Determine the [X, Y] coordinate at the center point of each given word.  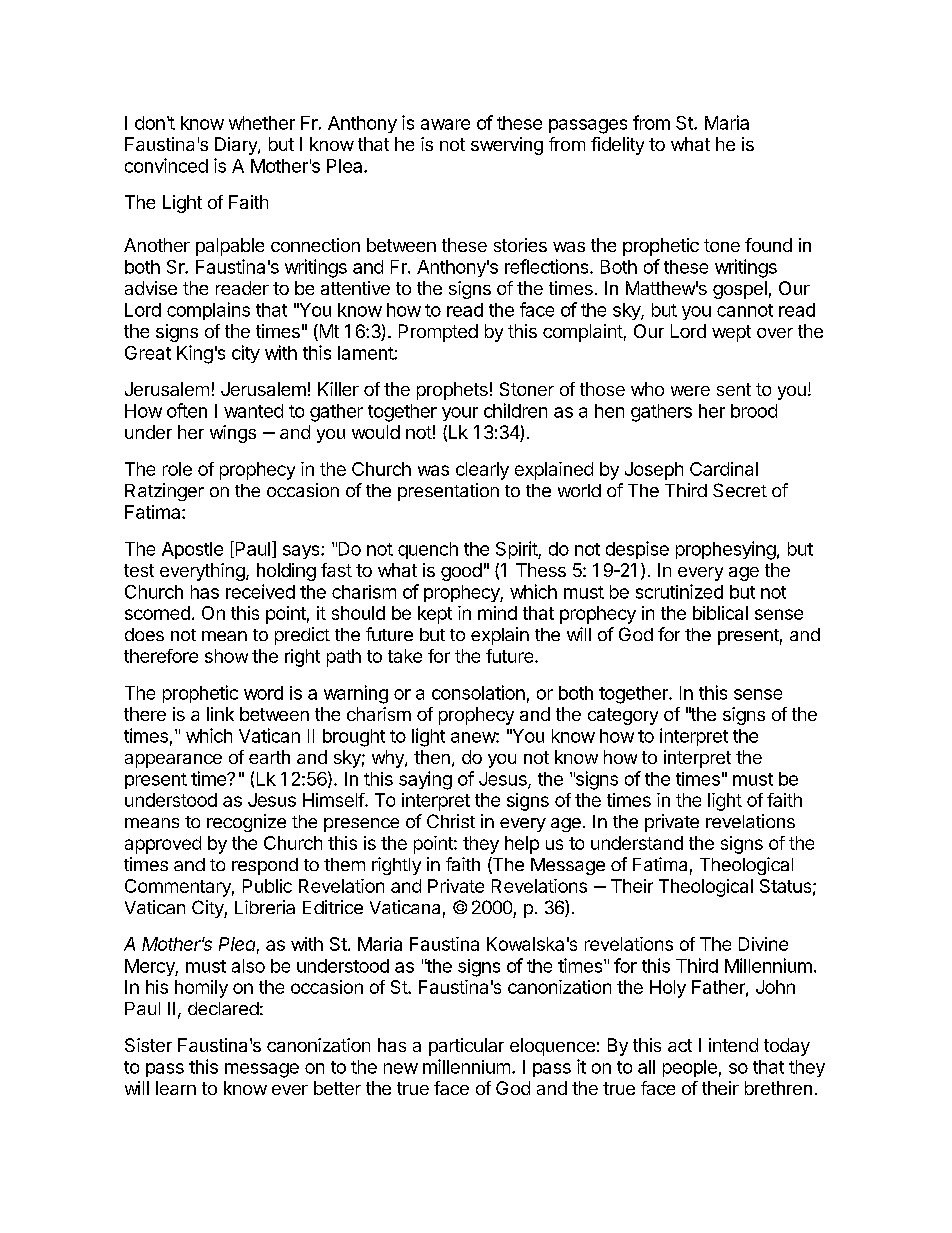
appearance [173, 761]
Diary [237, 146]
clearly [482, 471]
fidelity [617, 146]
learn [176, 1088]
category [623, 716]
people [690, 1068]
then [432, 757]
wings [233, 434]
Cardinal [724, 469]
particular [466, 1047]
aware [445, 124]
